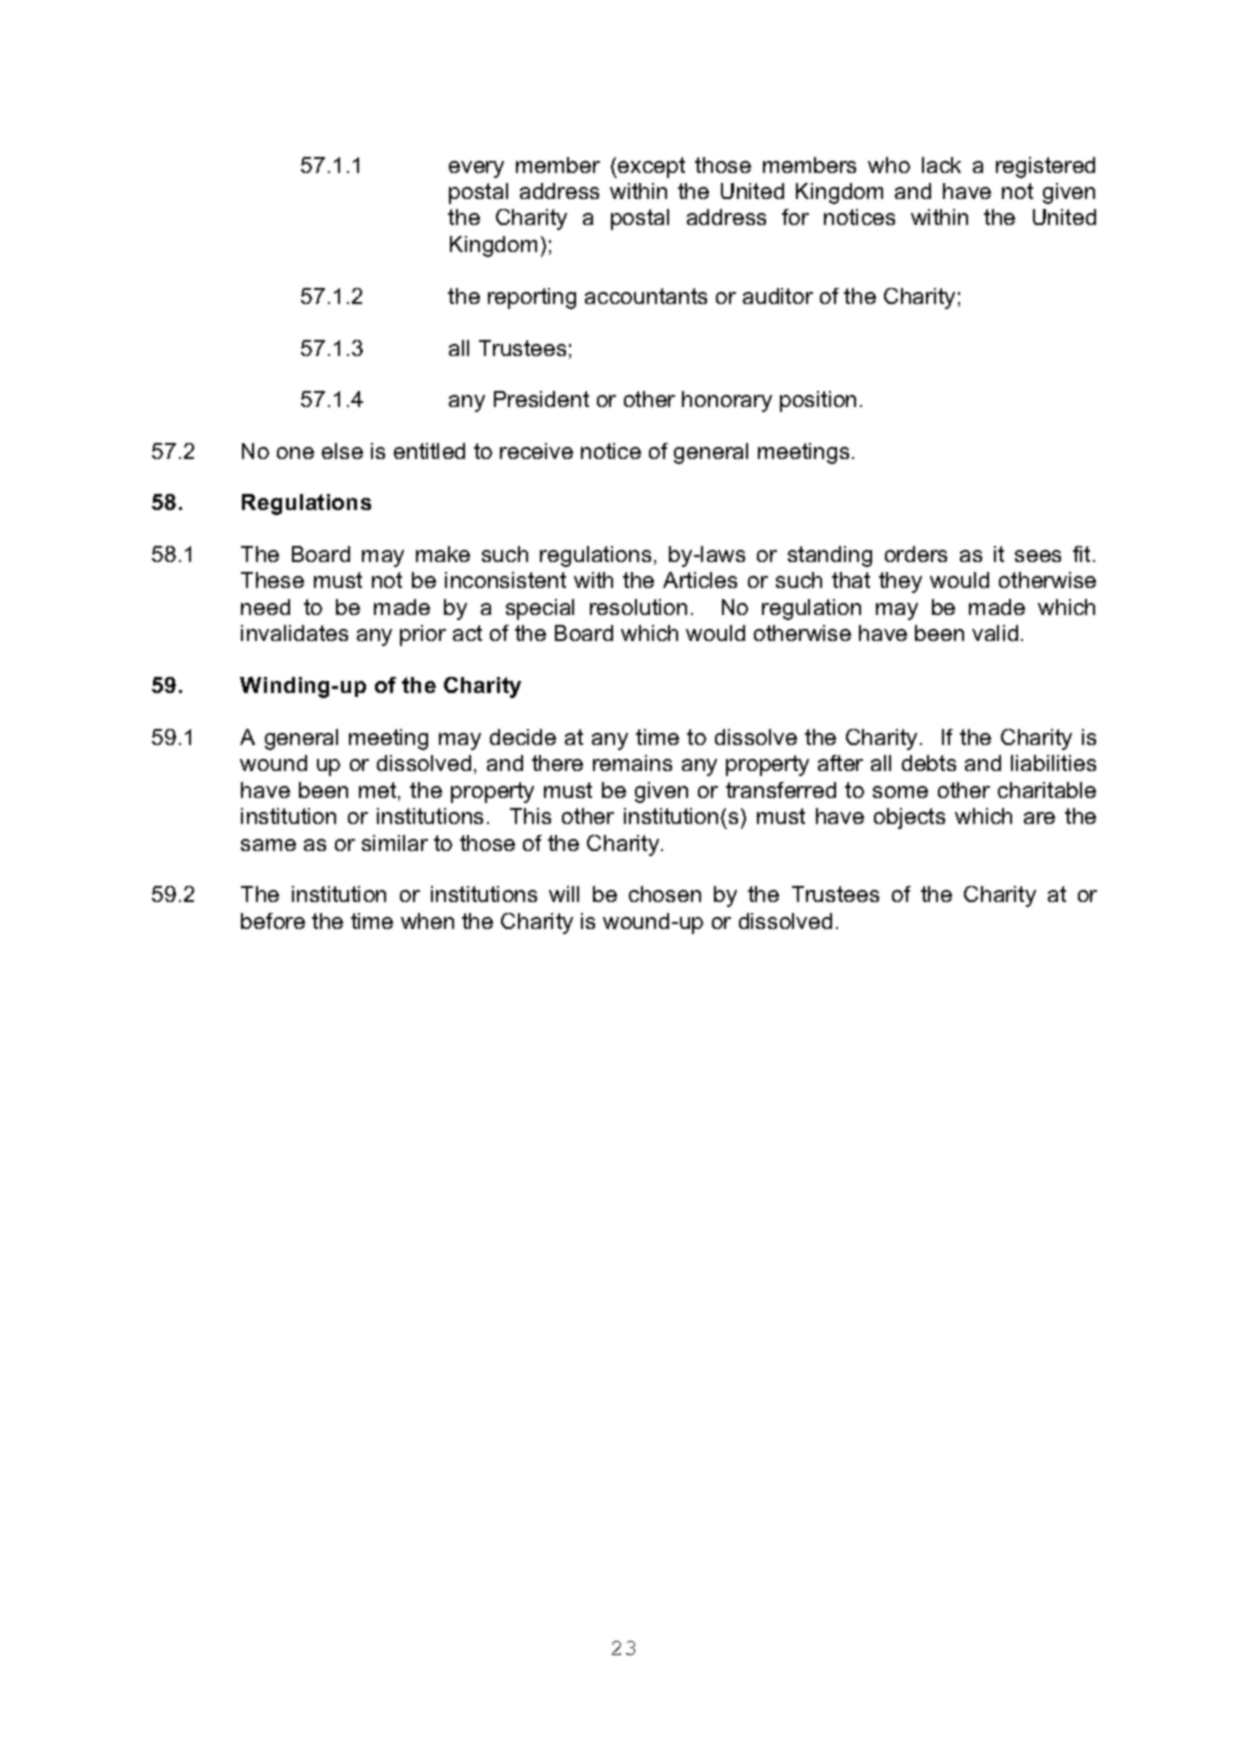 This document has width=1247, height=1764. I want to click on sees, so click(1038, 556).
